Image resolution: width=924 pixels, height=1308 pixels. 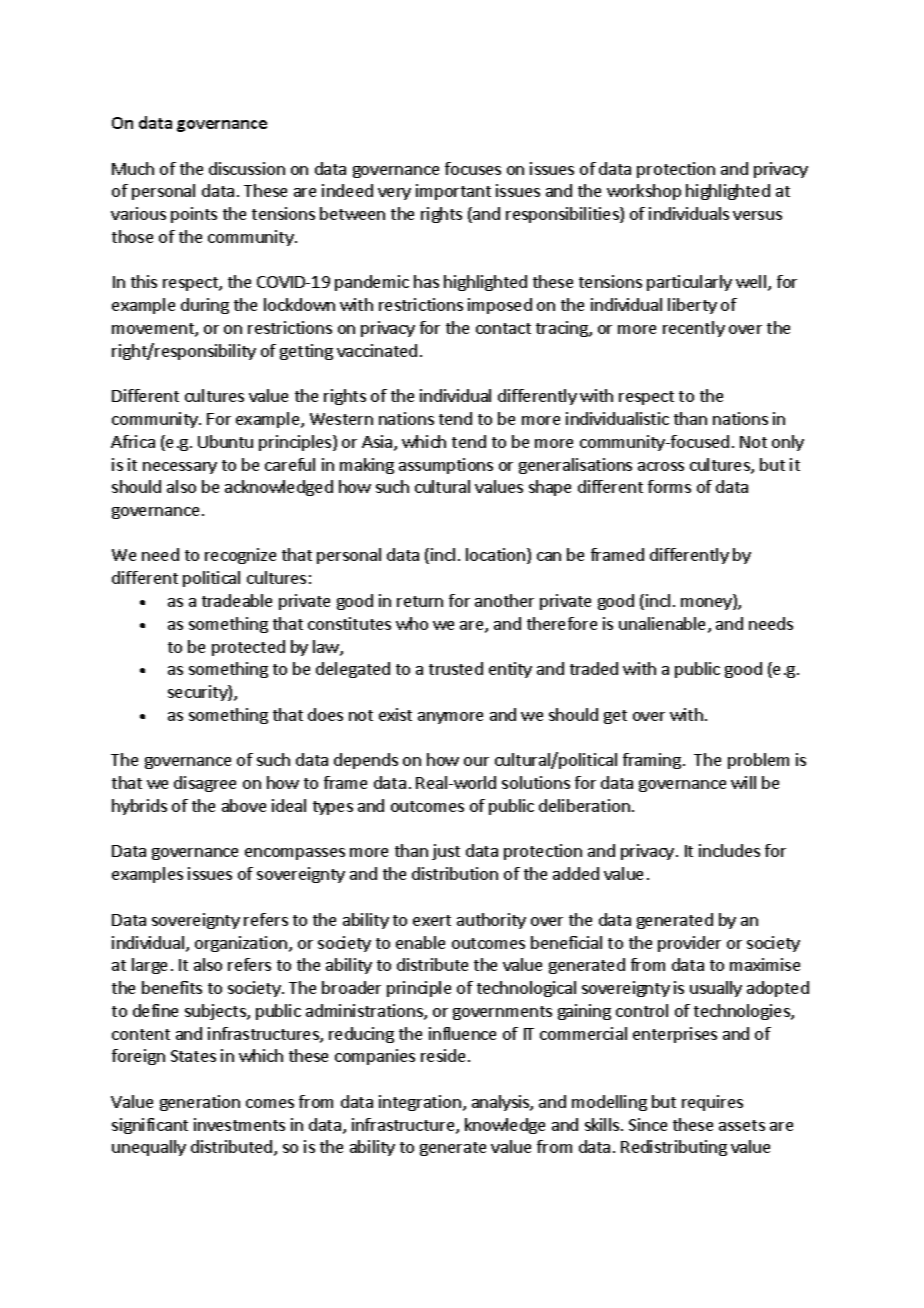 I want to click on assumptions, so click(x=446, y=466).
